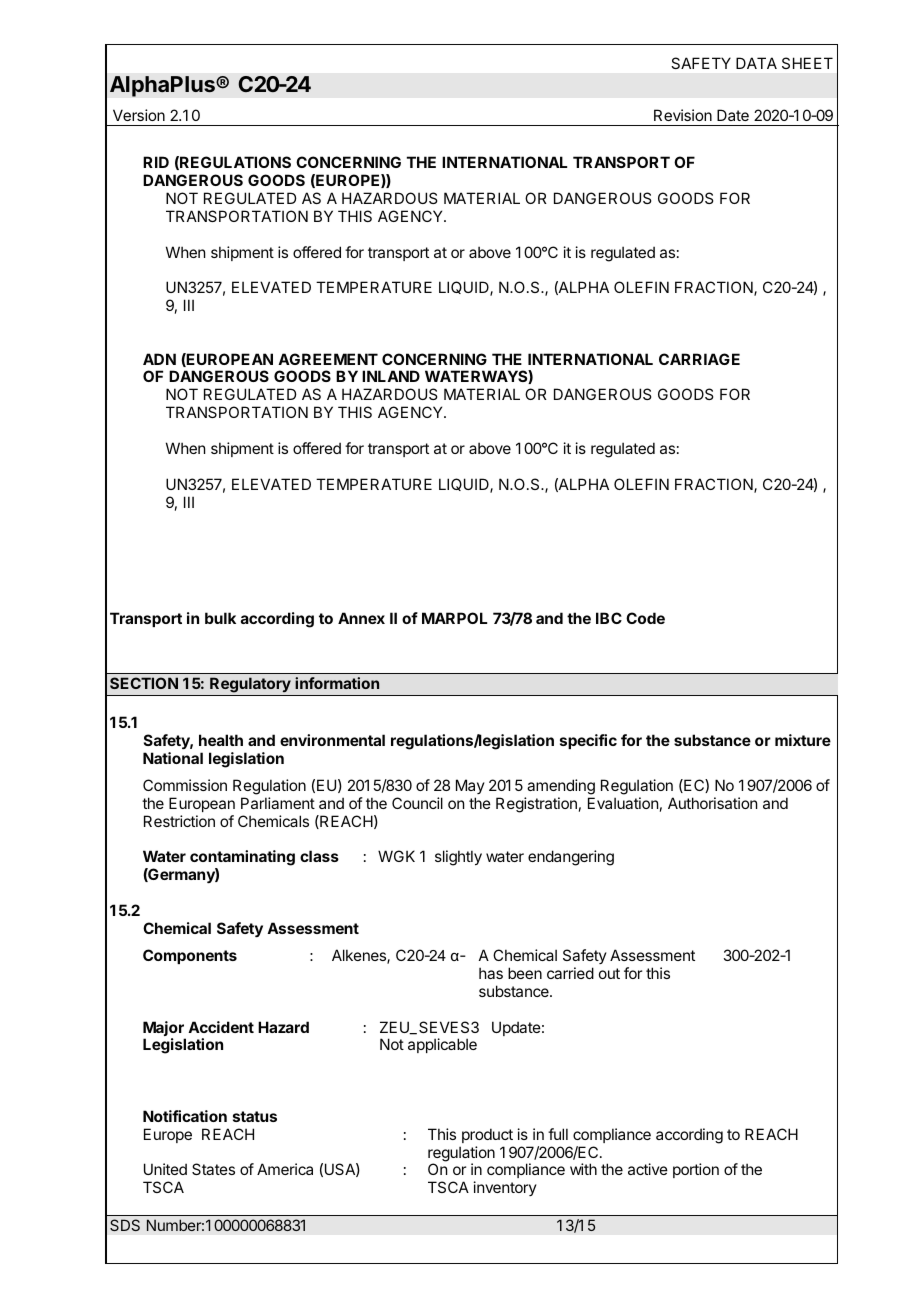  Describe the element at coordinates (213, 1169) in the image. I see `States` at that location.
